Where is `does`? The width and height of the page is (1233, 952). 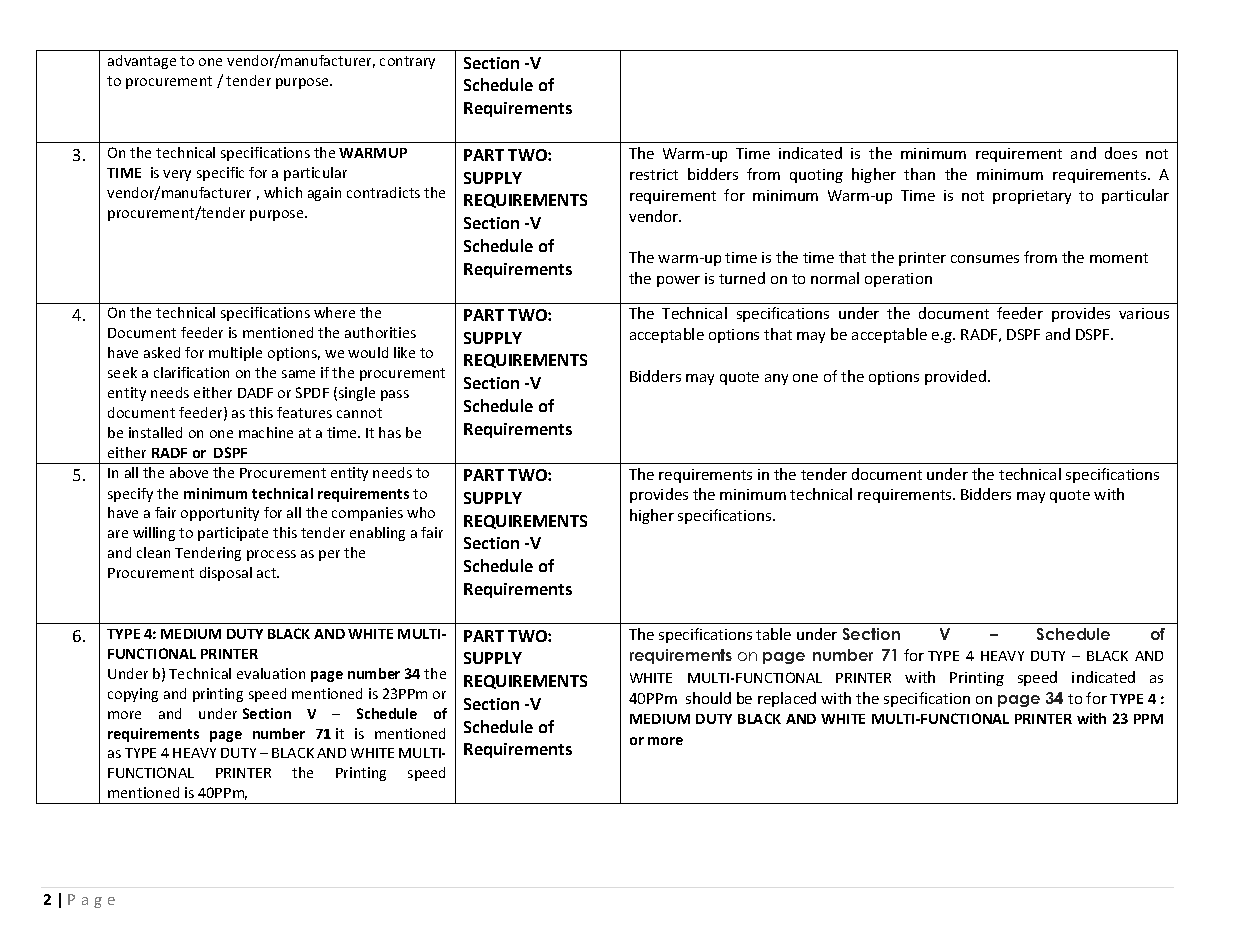 does is located at coordinates (1121, 153).
